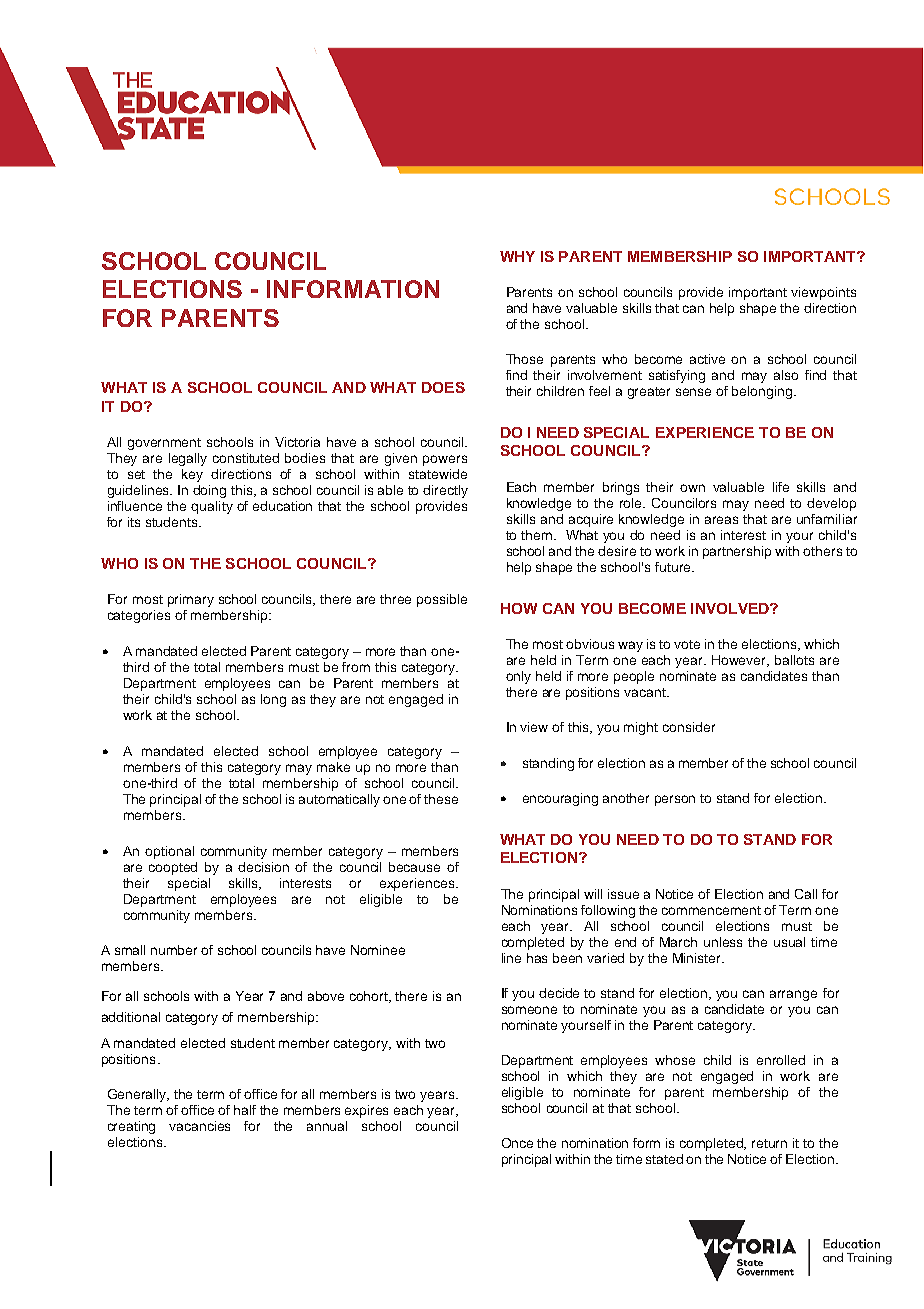  Describe the element at coordinates (517, 256) in the screenshot. I see `WHY` at that location.
